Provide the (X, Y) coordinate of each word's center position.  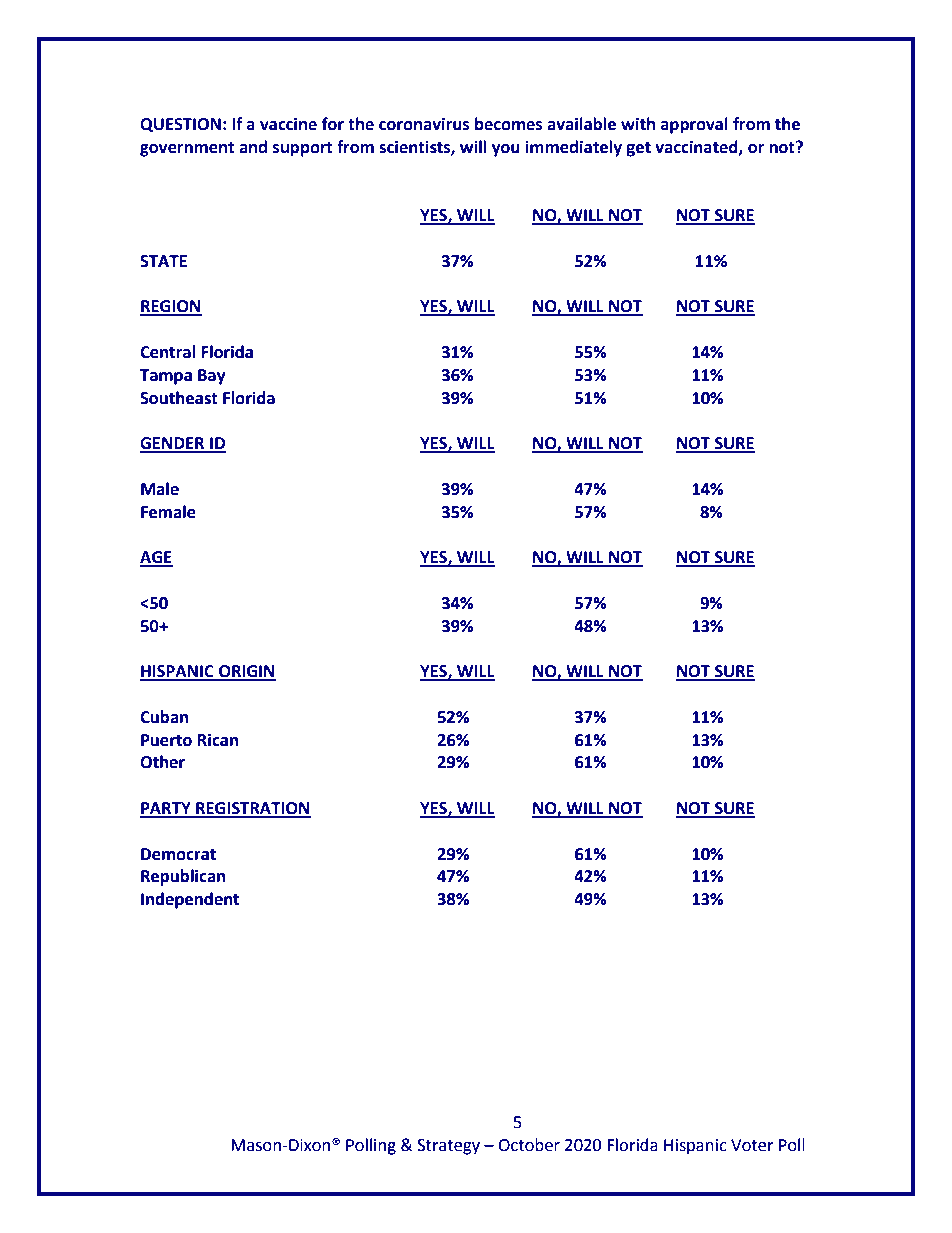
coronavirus (424, 124)
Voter (752, 1145)
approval (694, 125)
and (253, 147)
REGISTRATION (252, 809)
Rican (218, 740)
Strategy (448, 1147)
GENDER (173, 444)
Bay (212, 377)
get (638, 149)
